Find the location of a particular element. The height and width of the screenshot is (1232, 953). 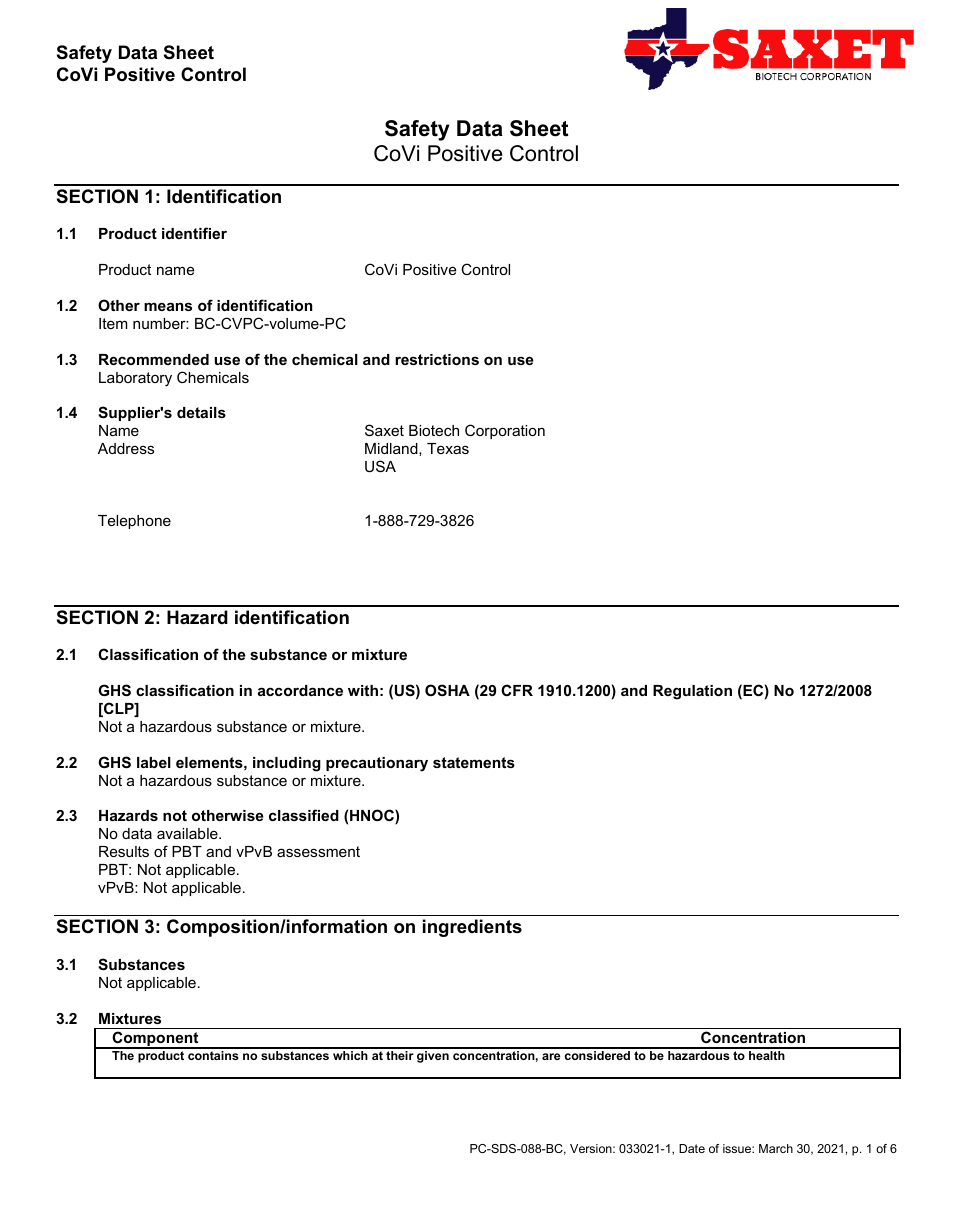

Component is located at coordinates (155, 1040).
